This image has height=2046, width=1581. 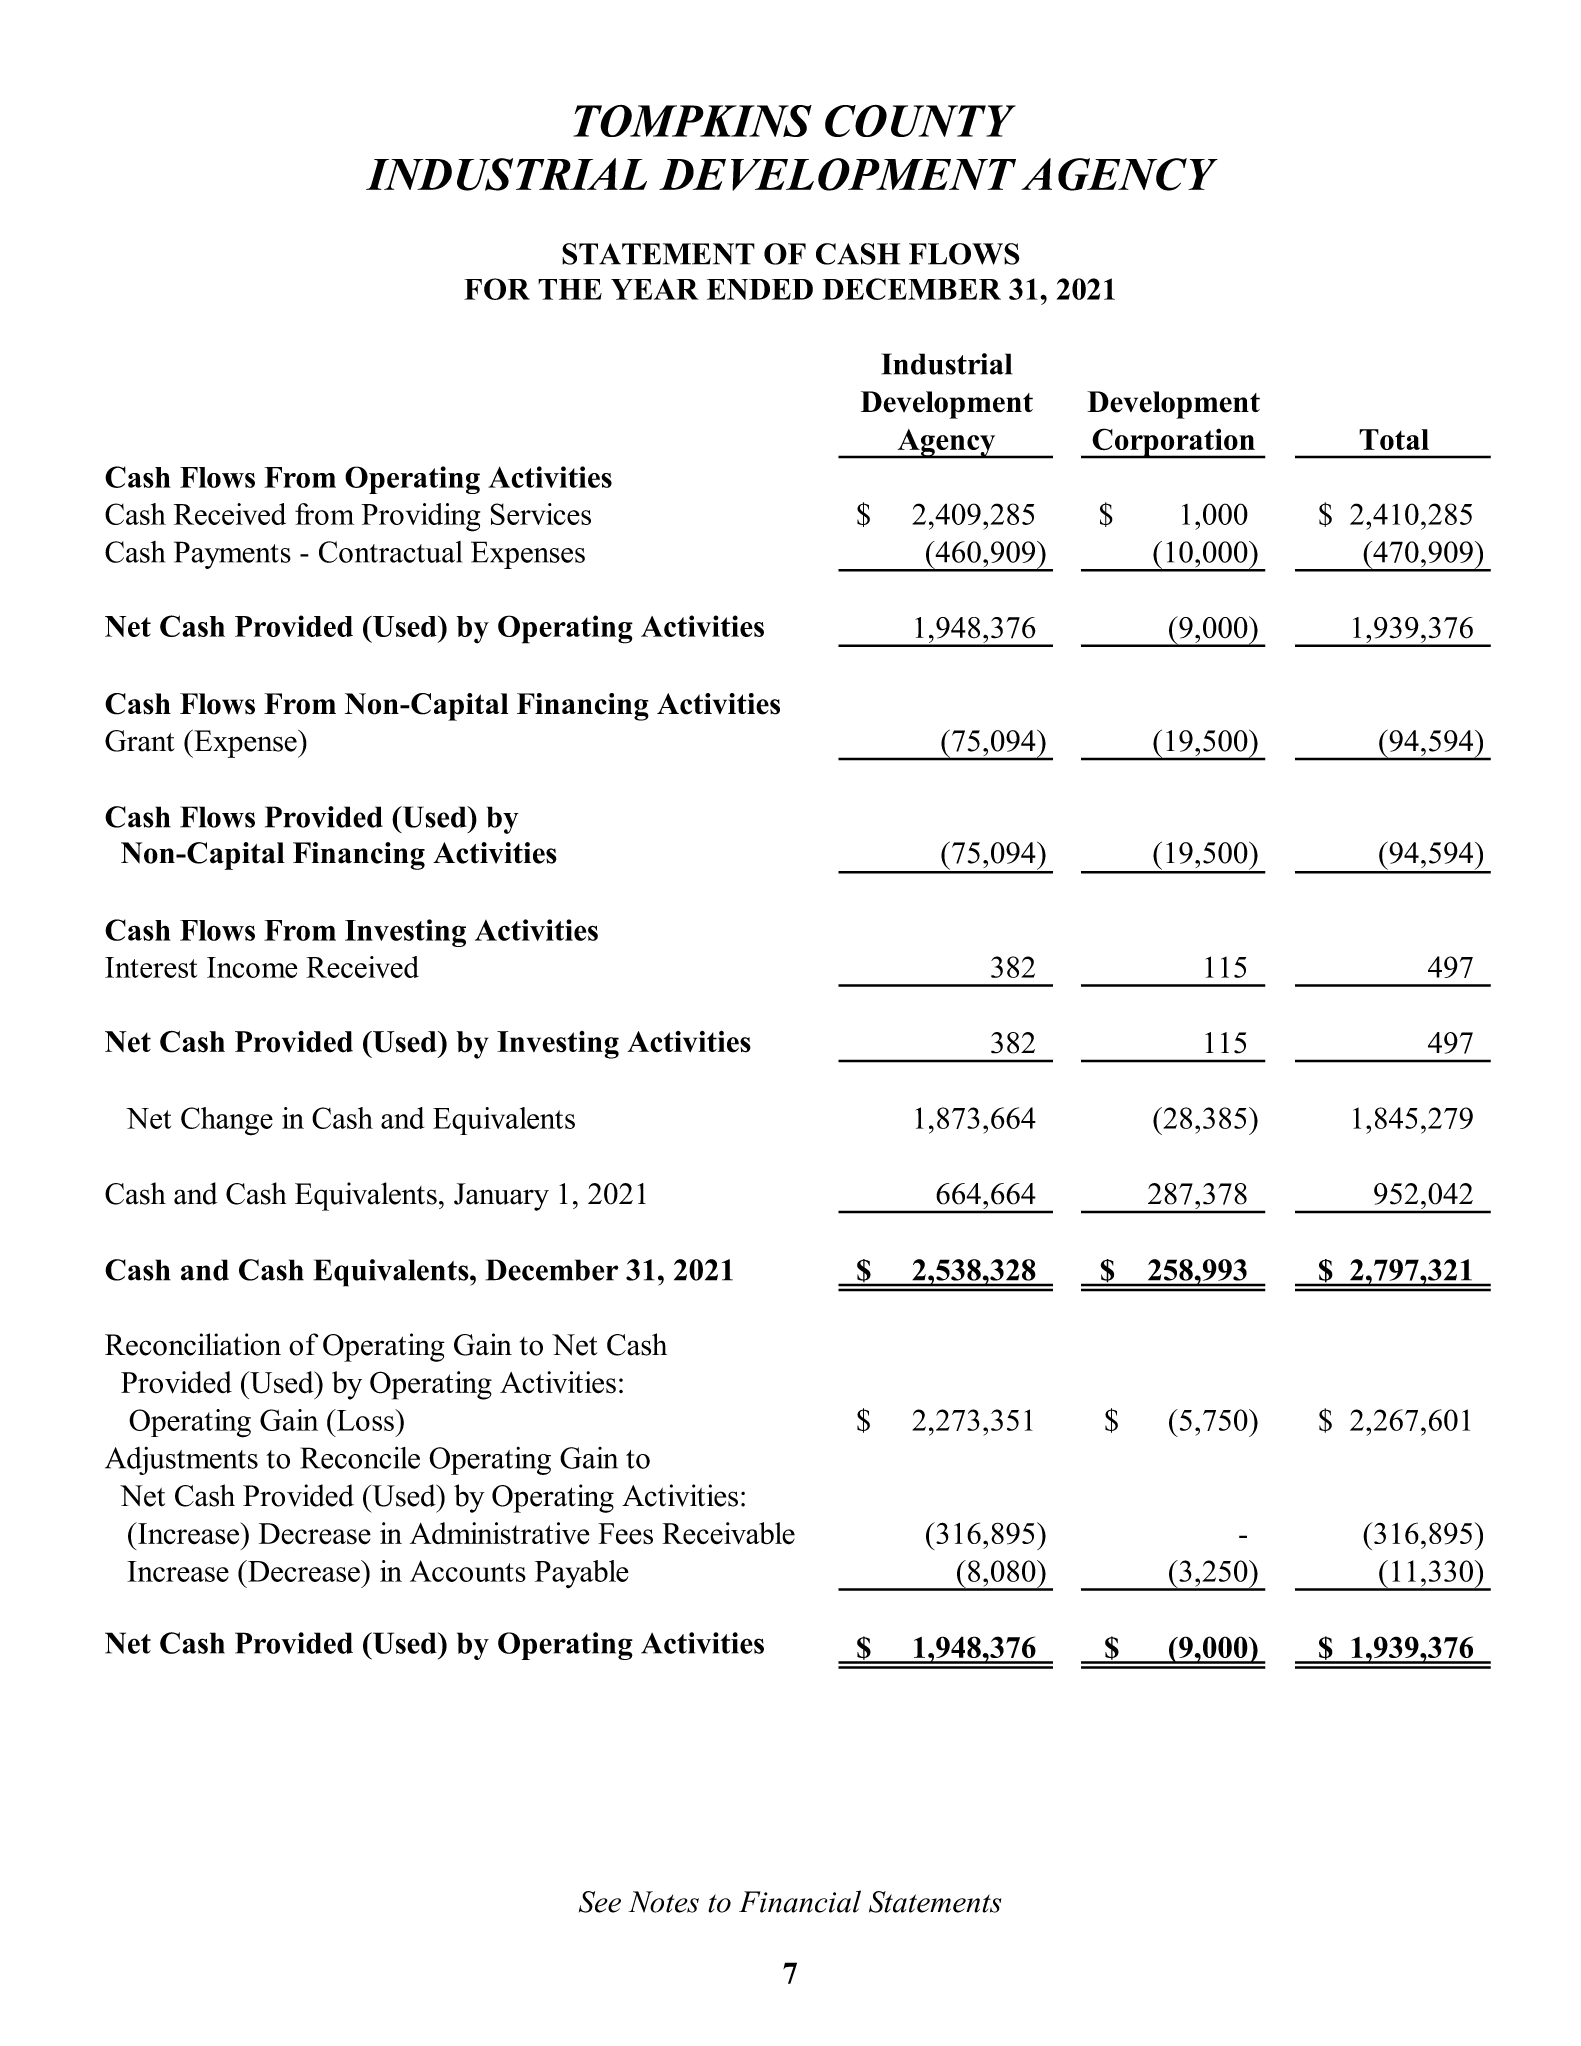 What do you see at coordinates (920, 121) in the image?
I see `COUNTY` at bounding box center [920, 121].
